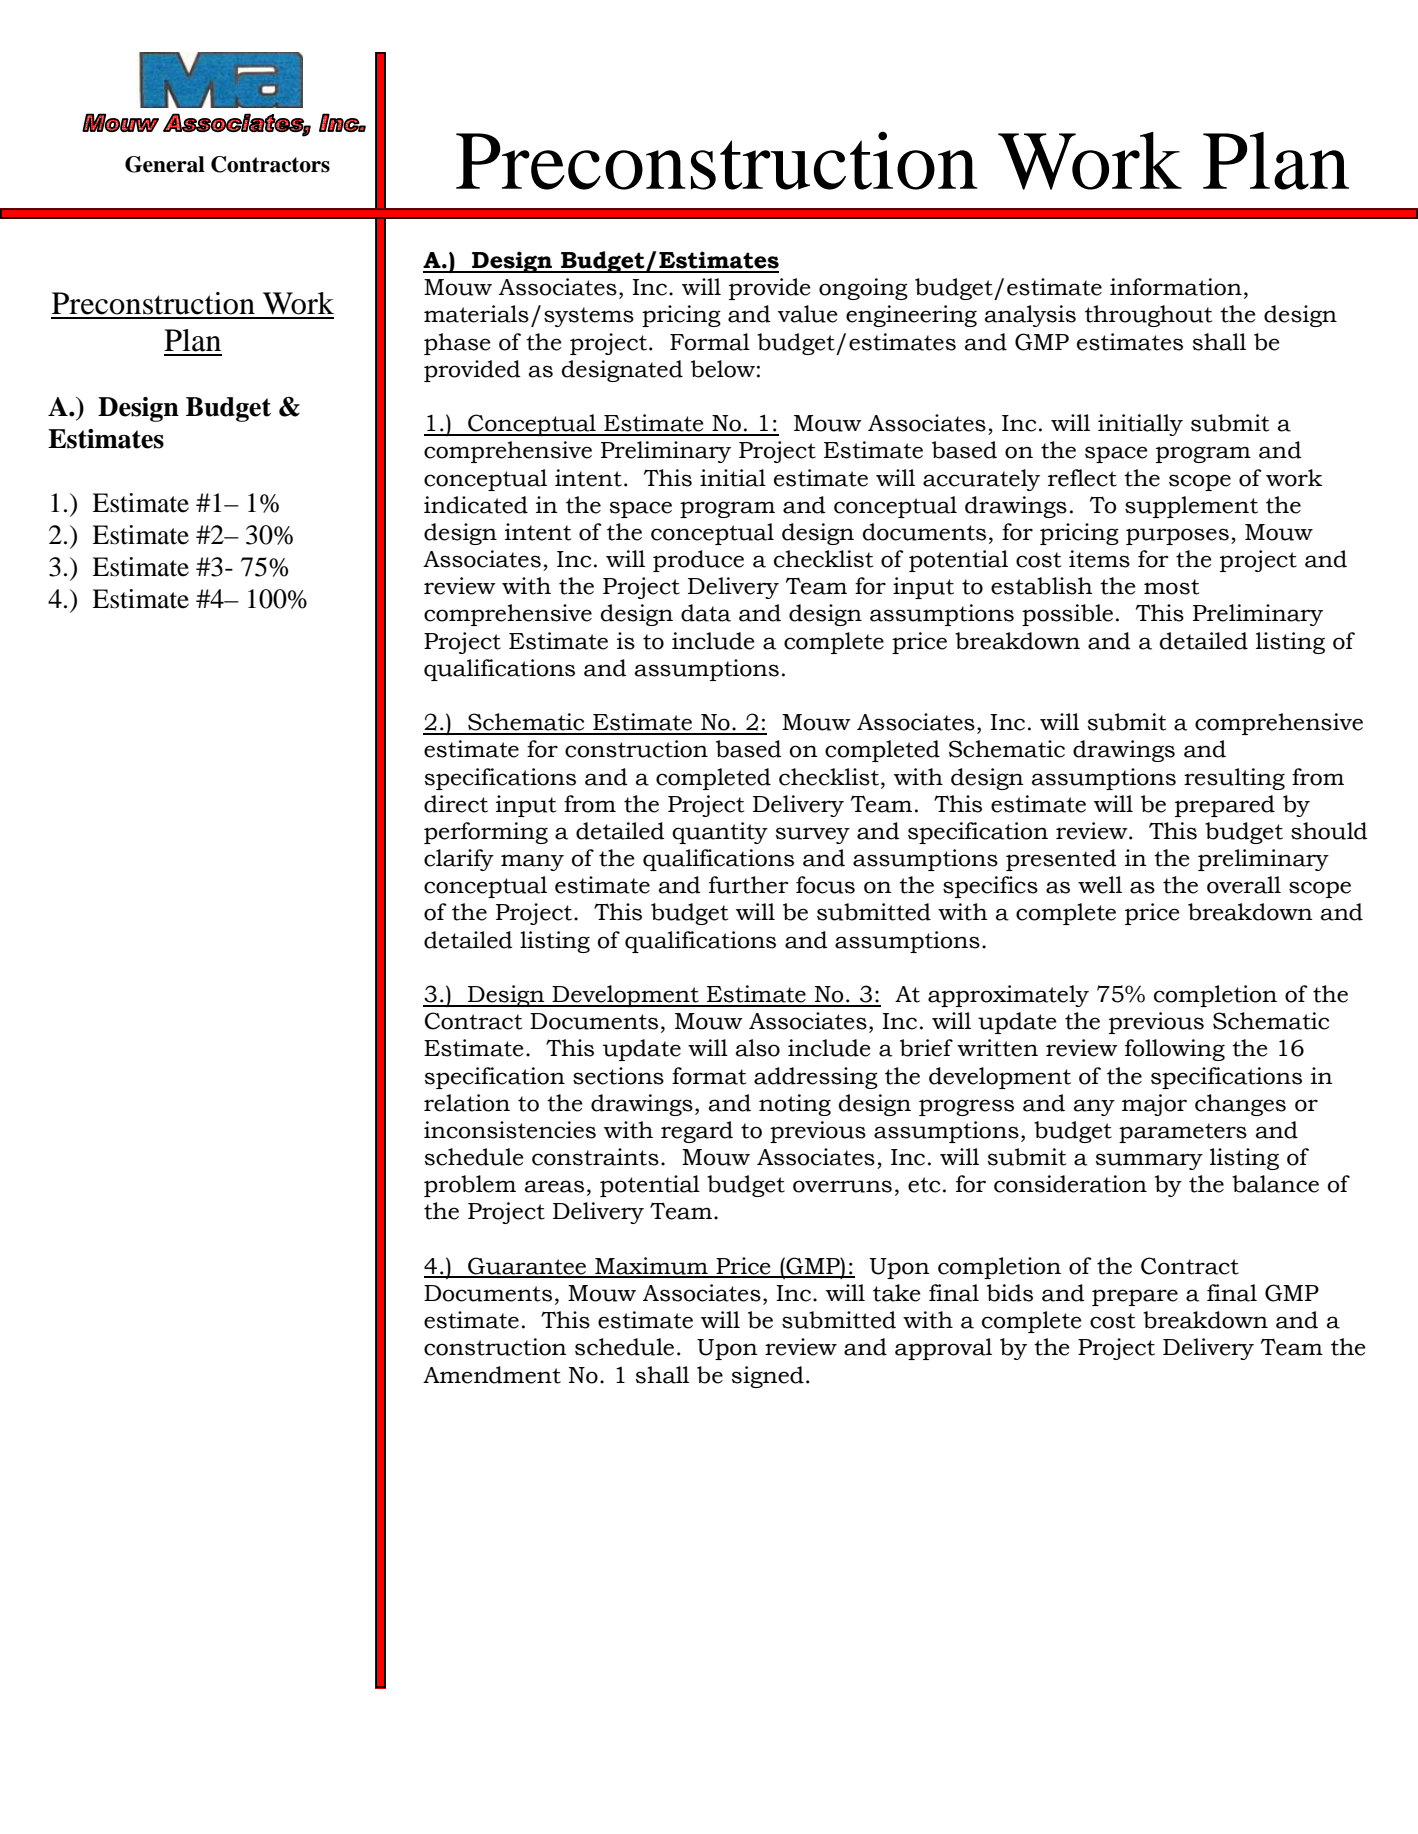 Image resolution: width=1418 pixels, height=1834 pixels. I want to click on throughout, so click(1148, 316).
